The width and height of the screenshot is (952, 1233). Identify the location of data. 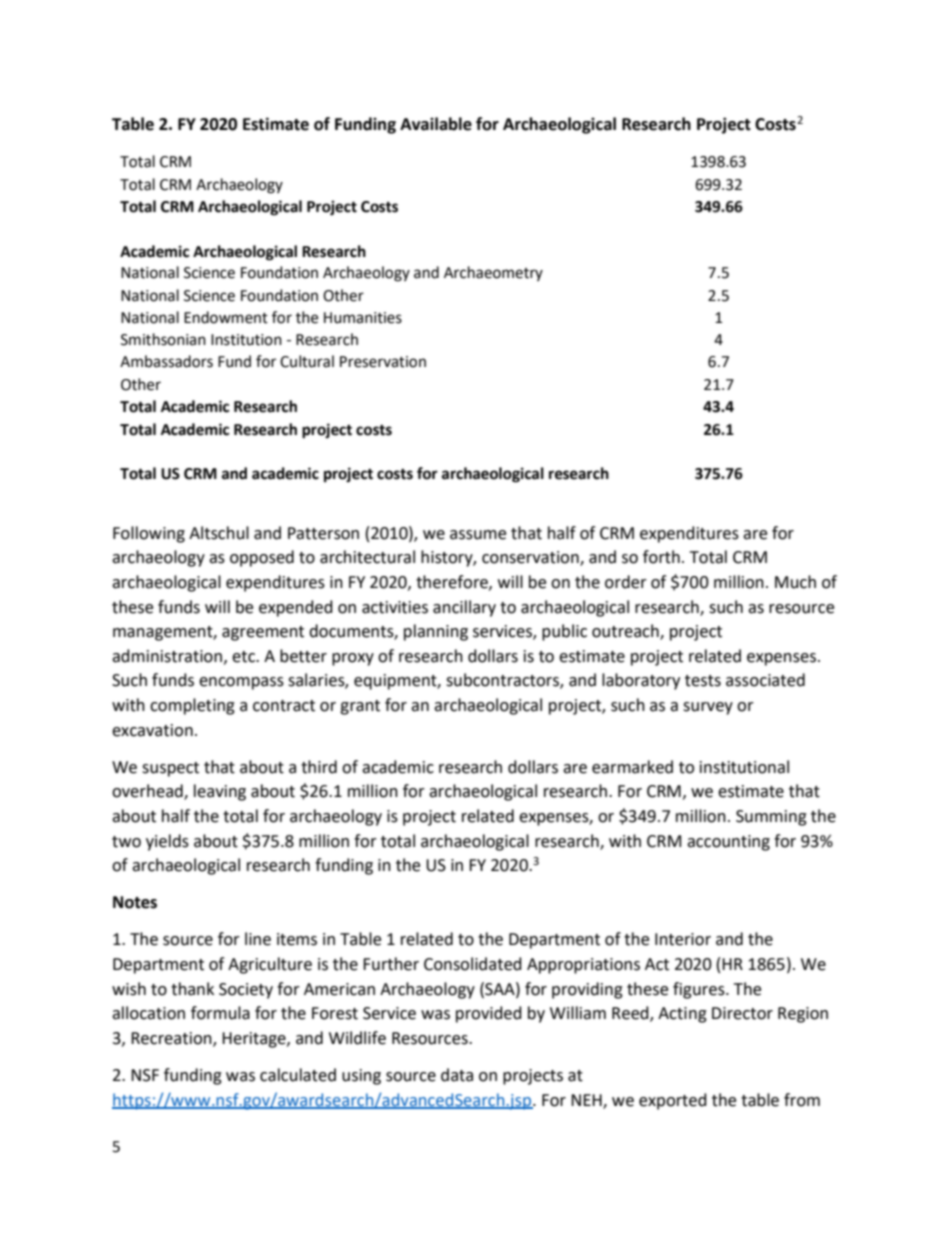
(457, 1075).
